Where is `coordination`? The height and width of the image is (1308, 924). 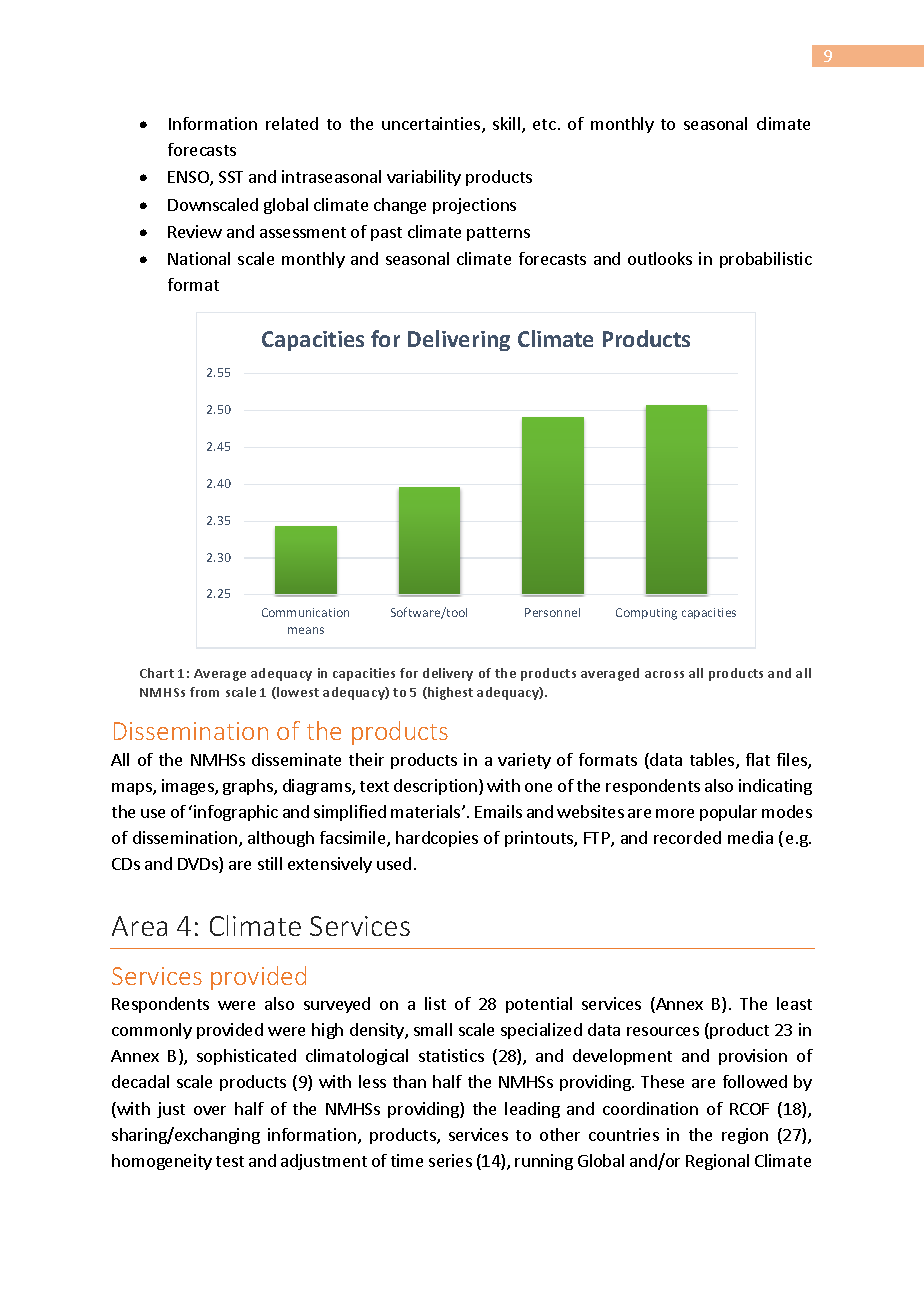
coordination is located at coordinates (650, 1108).
